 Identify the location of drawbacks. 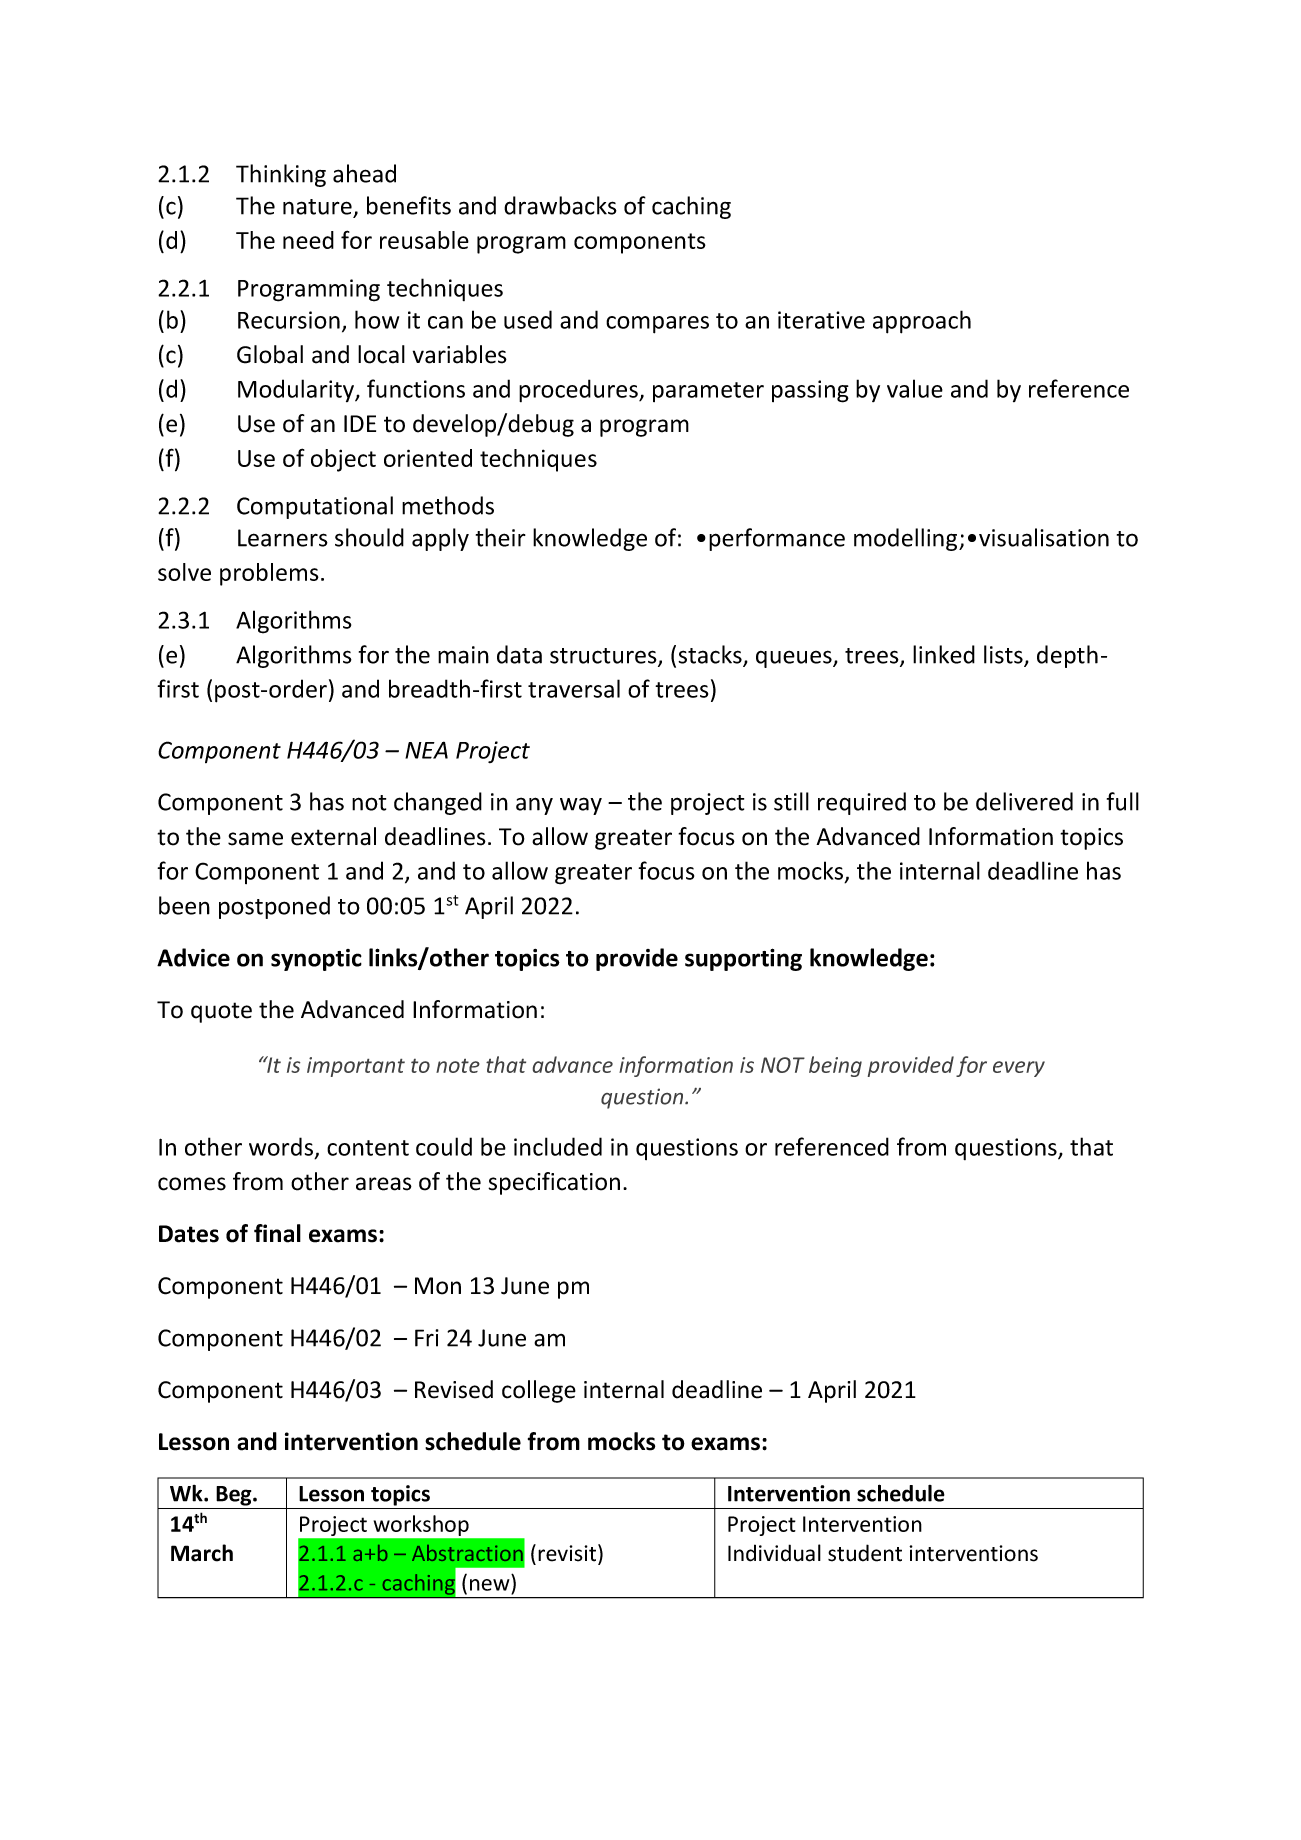
(560, 205).
